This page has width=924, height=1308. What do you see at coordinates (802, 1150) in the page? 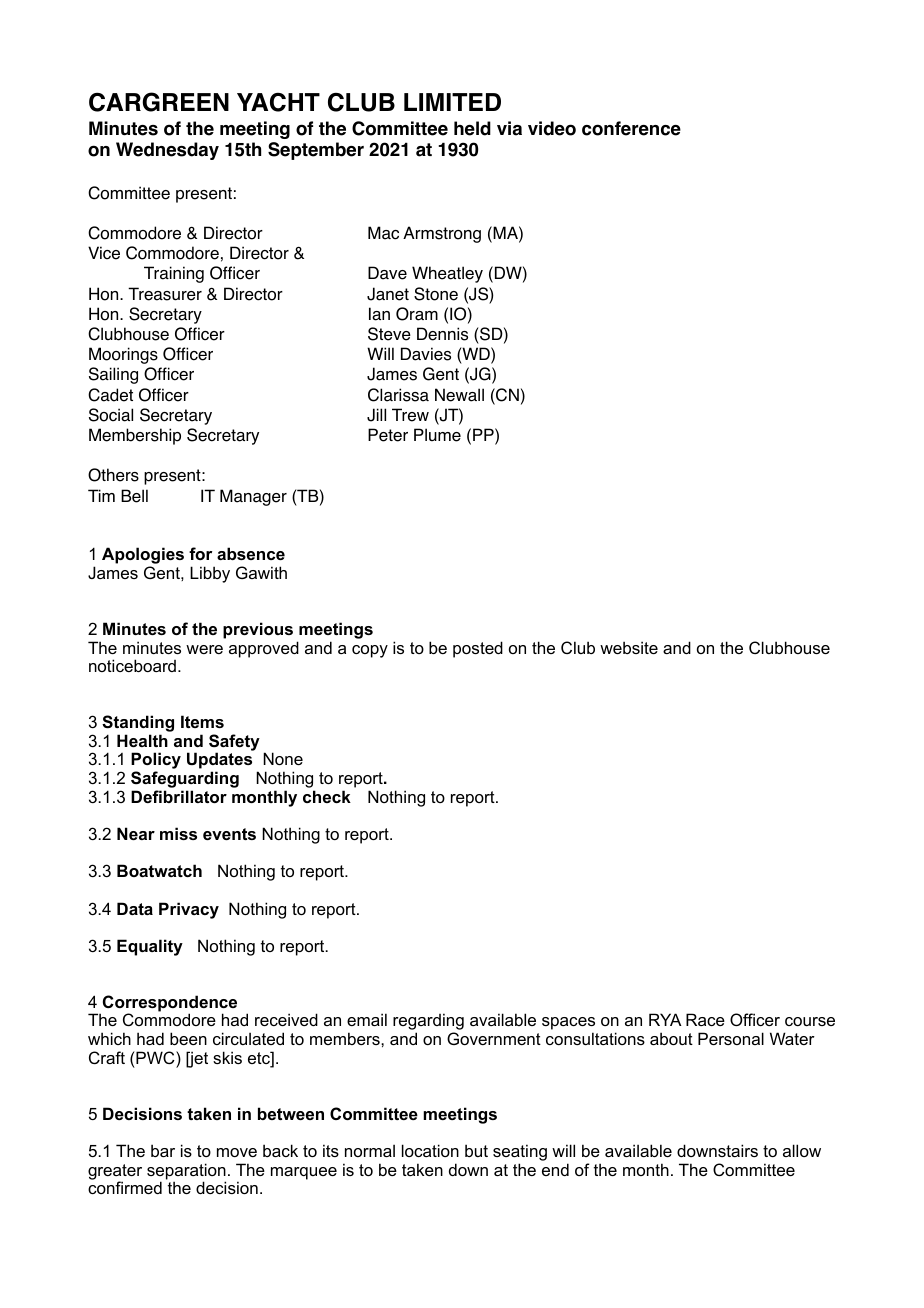
I see `allow` at bounding box center [802, 1150].
